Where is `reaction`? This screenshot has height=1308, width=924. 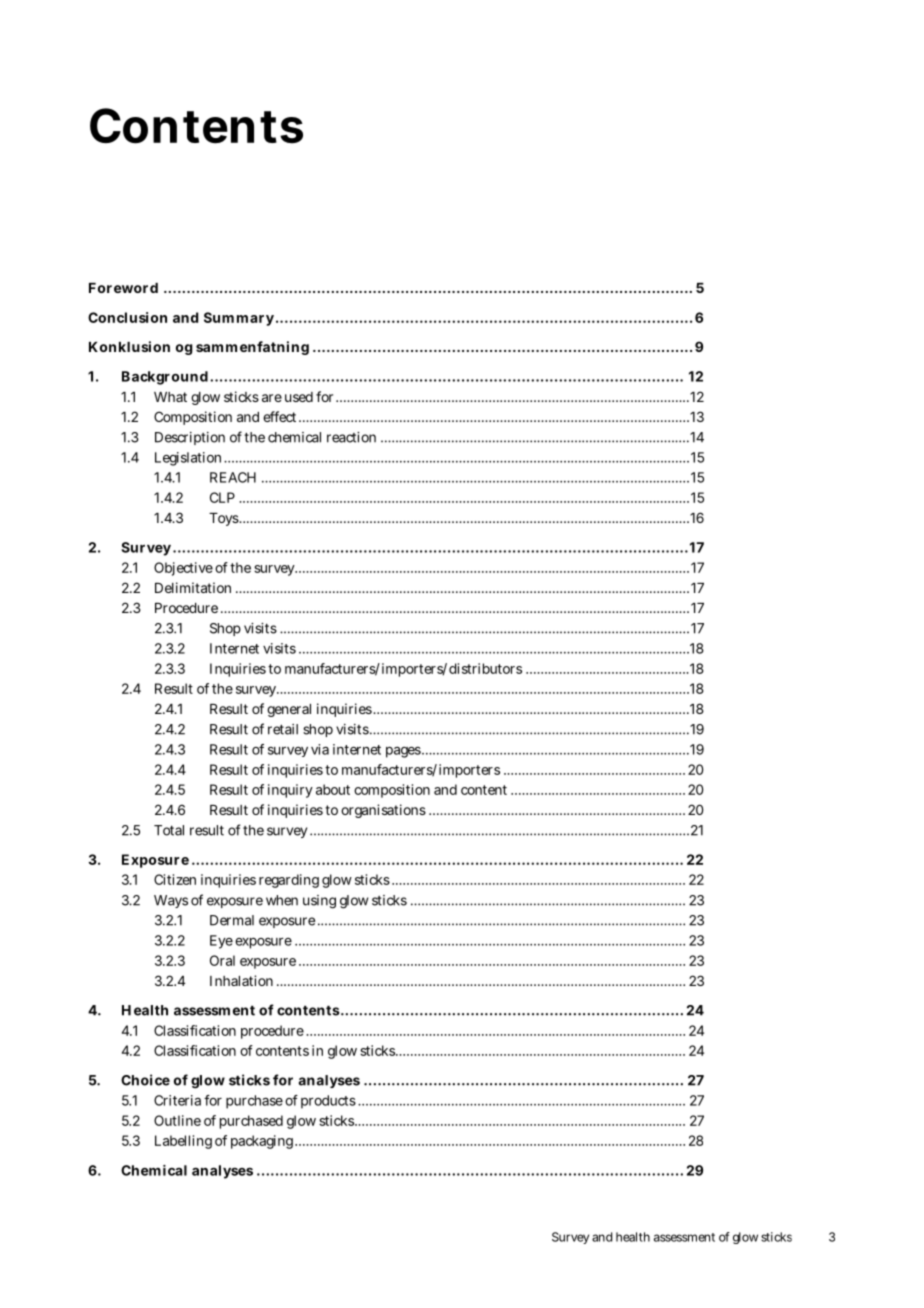 reaction is located at coordinates (351, 437).
